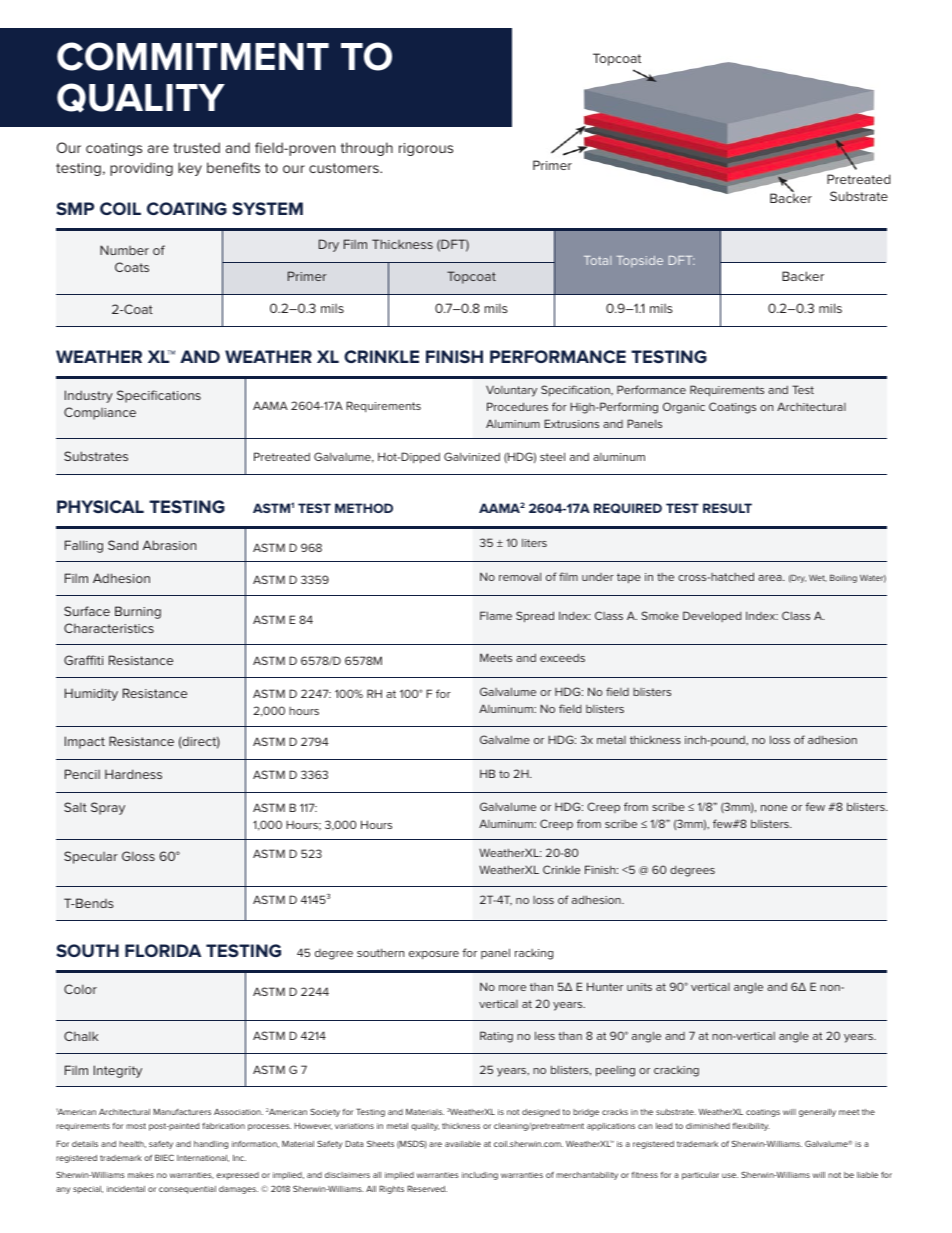 The height and width of the page is (1233, 952). What do you see at coordinates (684, 408) in the page?
I see `Organic` at bounding box center [684, 408].
